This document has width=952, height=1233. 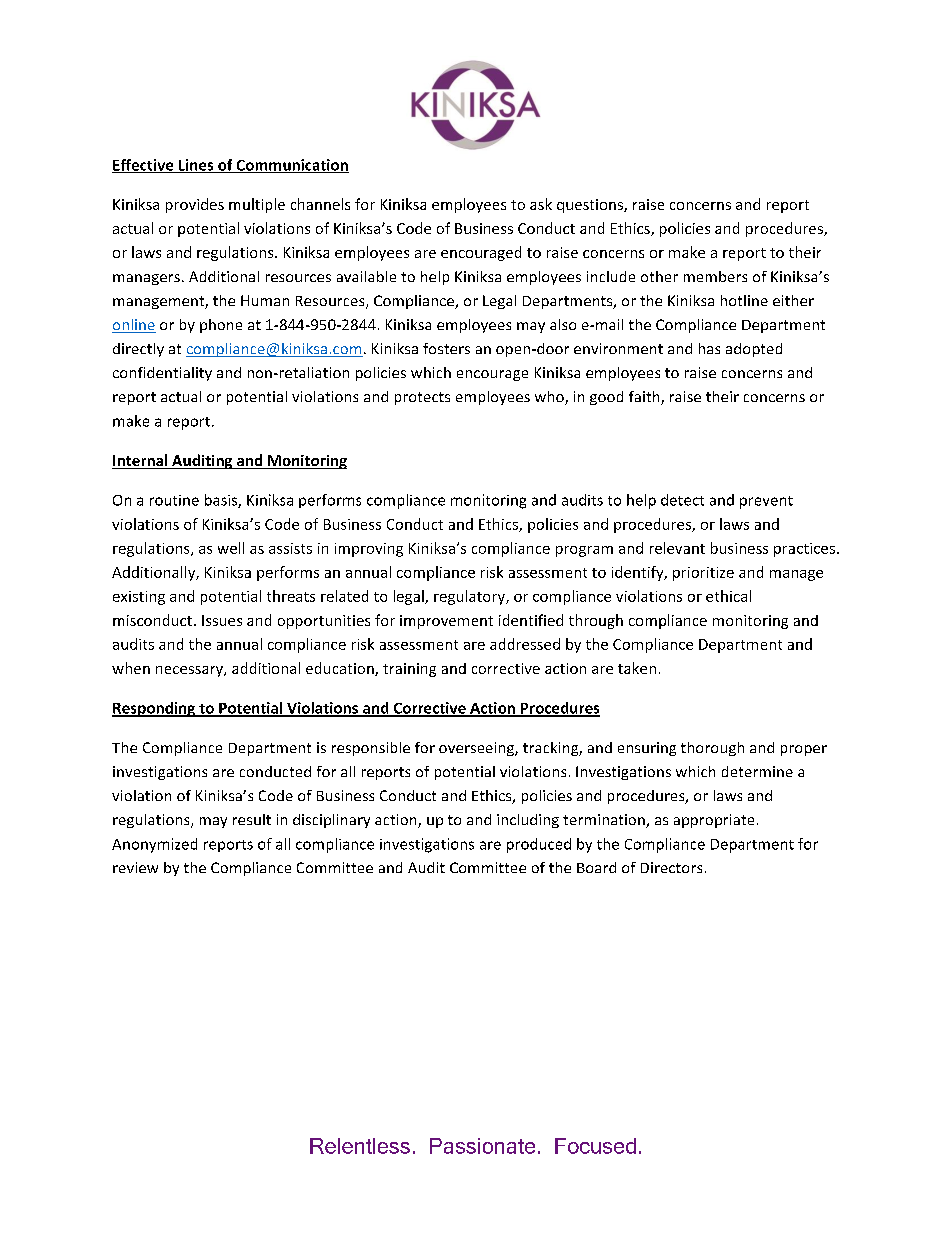 I want to click on Directors, so click(x=671, y=867).
